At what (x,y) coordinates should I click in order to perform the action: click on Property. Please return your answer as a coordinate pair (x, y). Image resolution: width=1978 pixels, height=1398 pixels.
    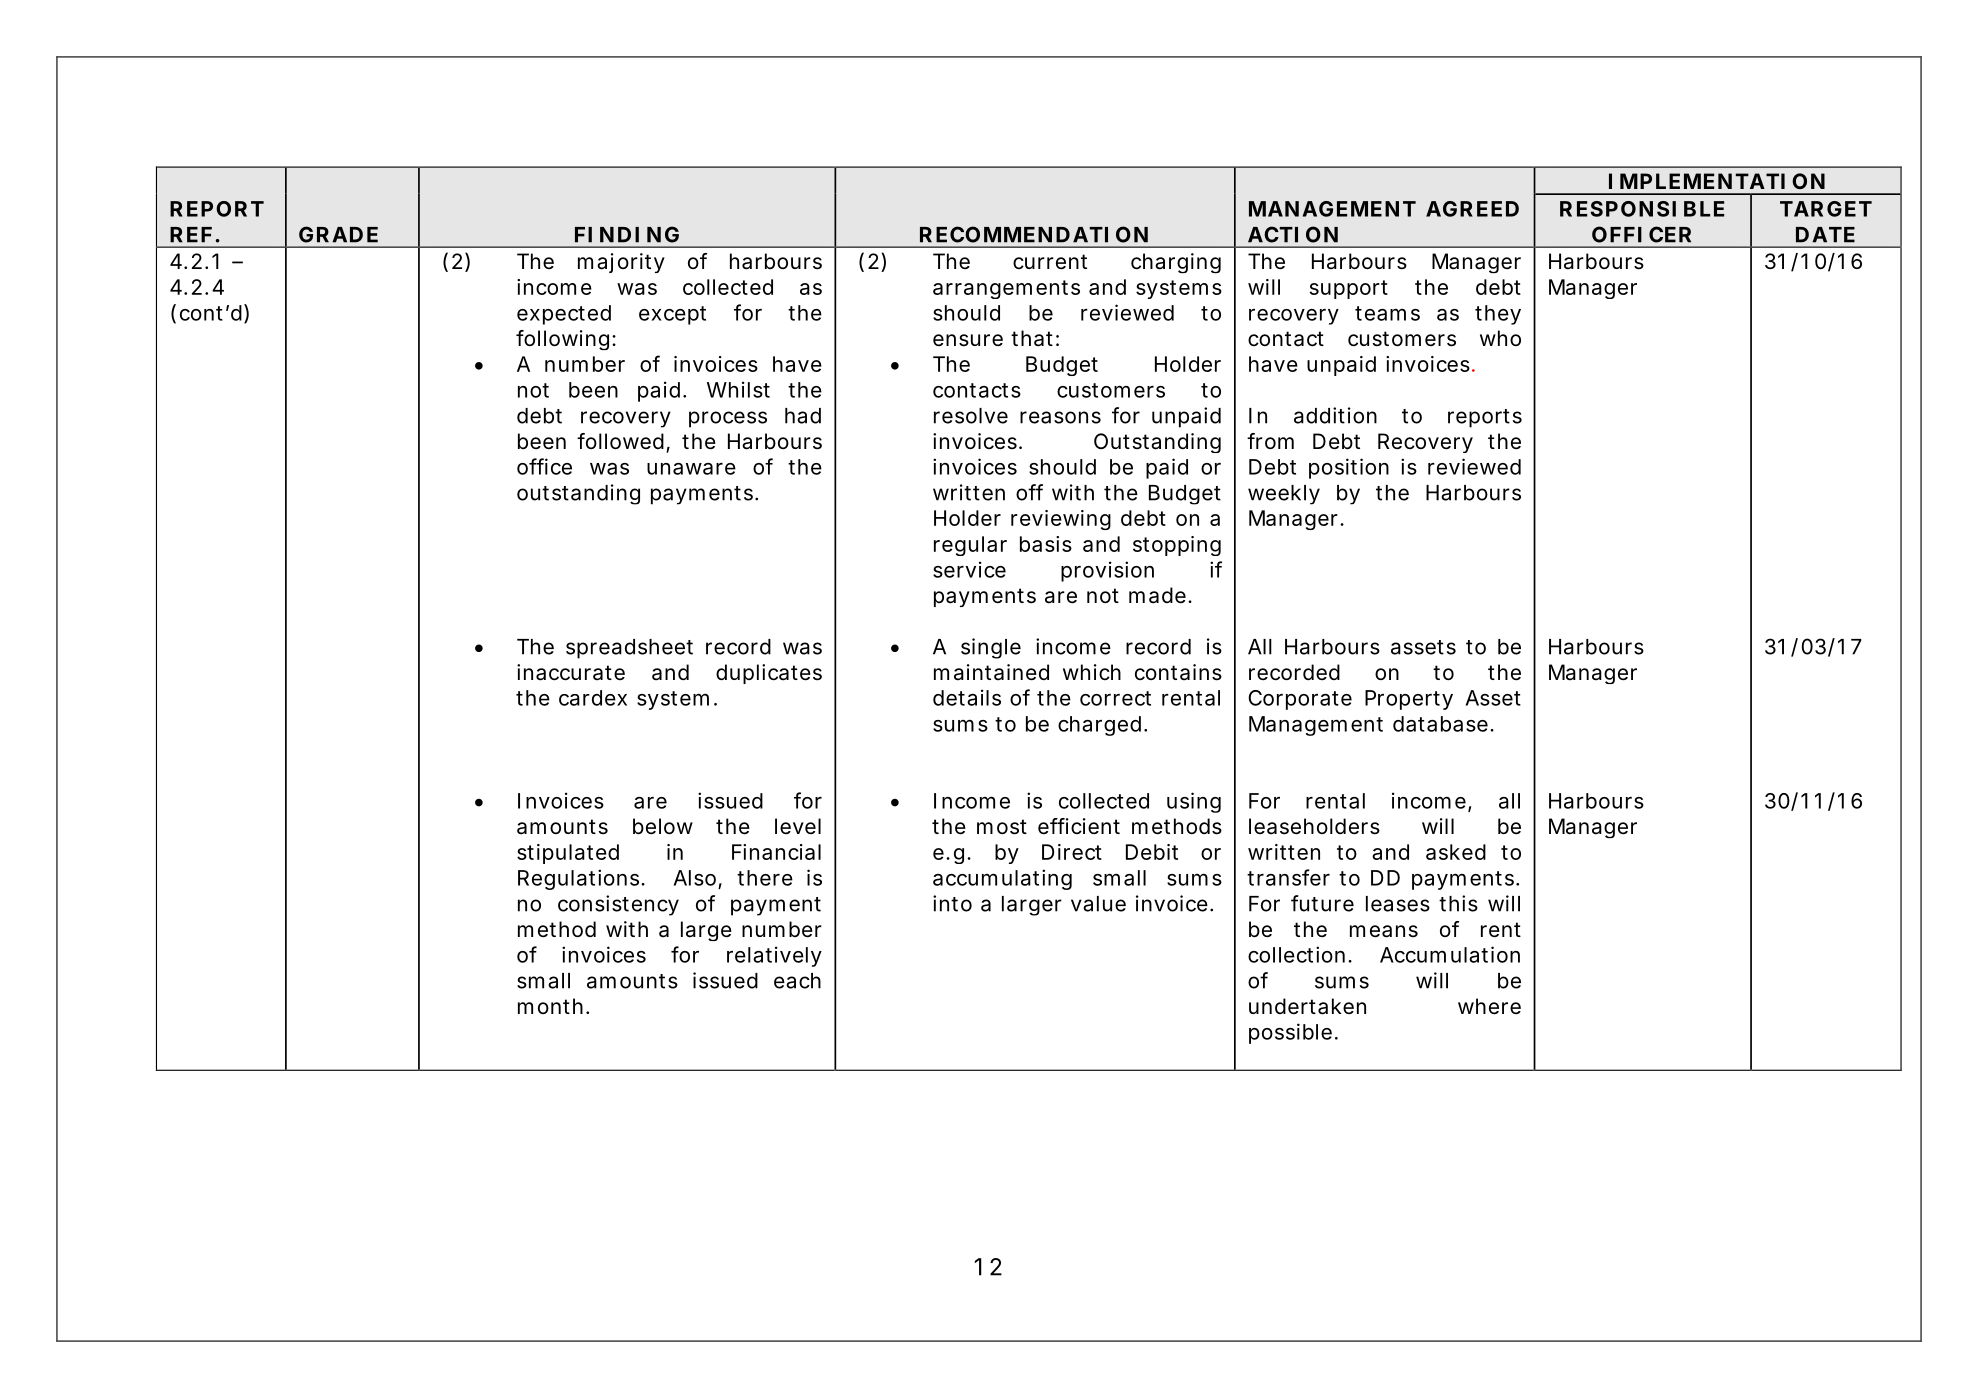
    Looking at the image, I should click on (1409, 700).
